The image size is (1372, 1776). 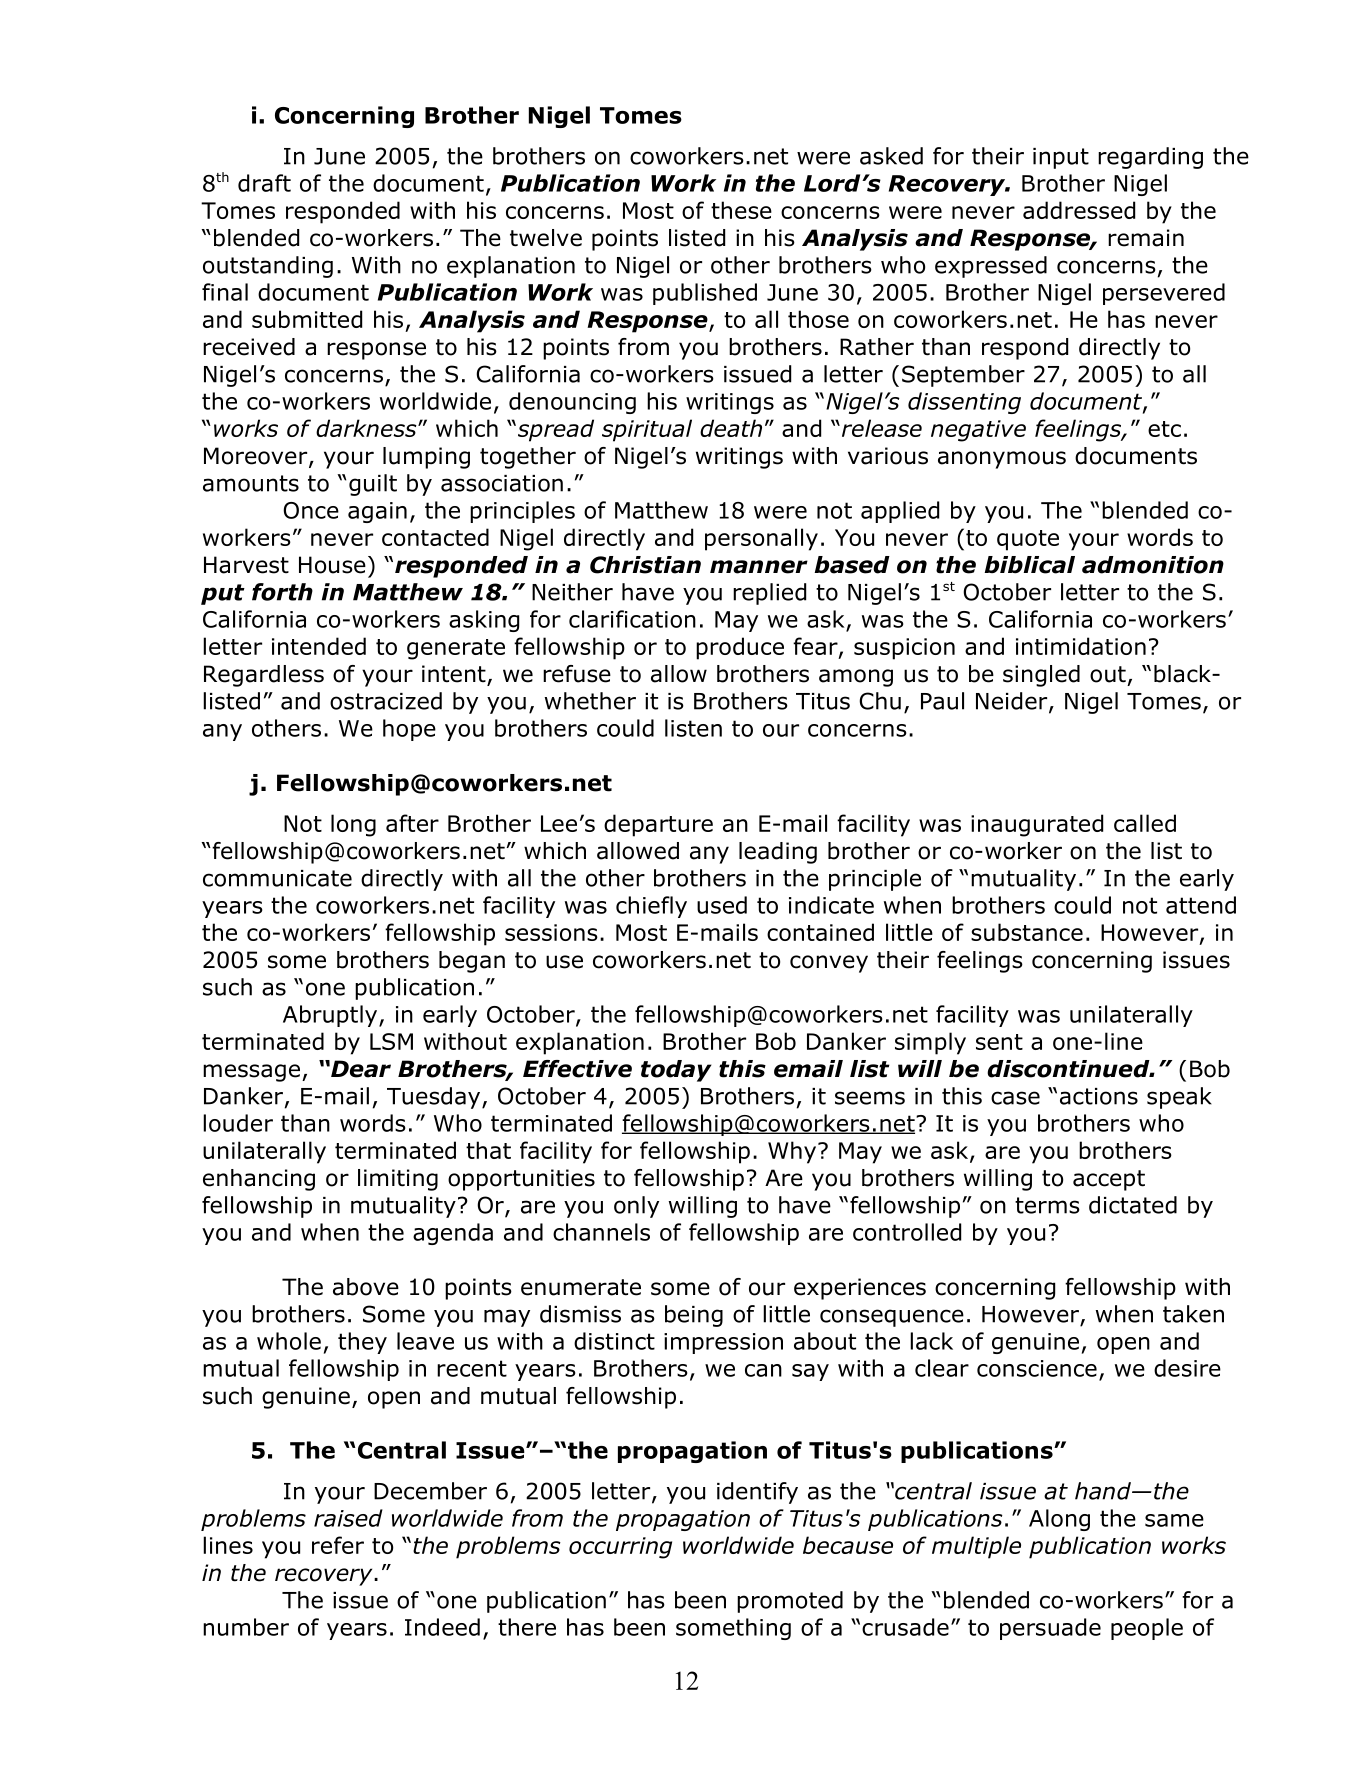 I want to click on refer, so click(x=338, y=1545).
